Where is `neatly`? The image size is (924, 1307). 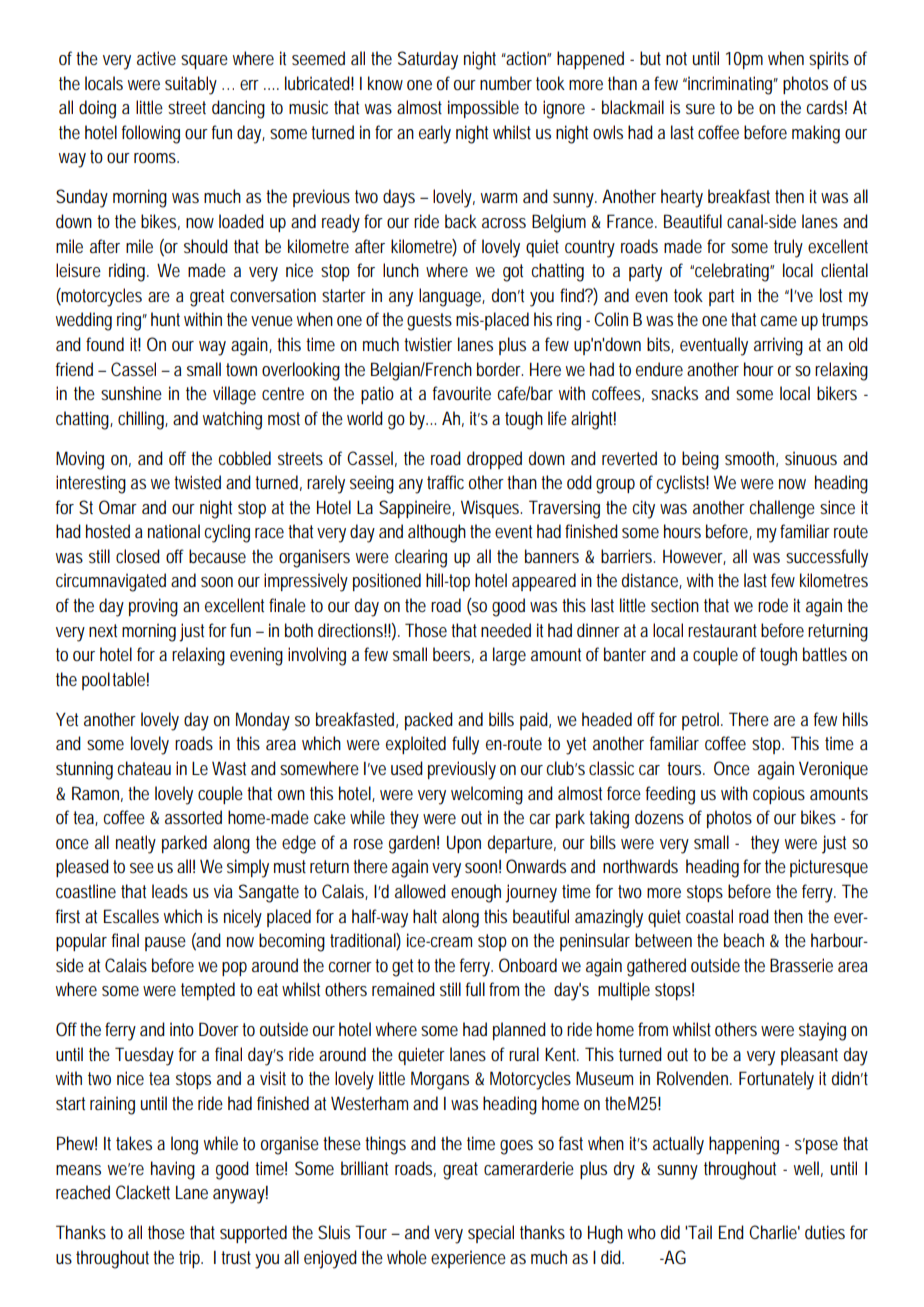 neatly is located at coordinates (136, 844).
